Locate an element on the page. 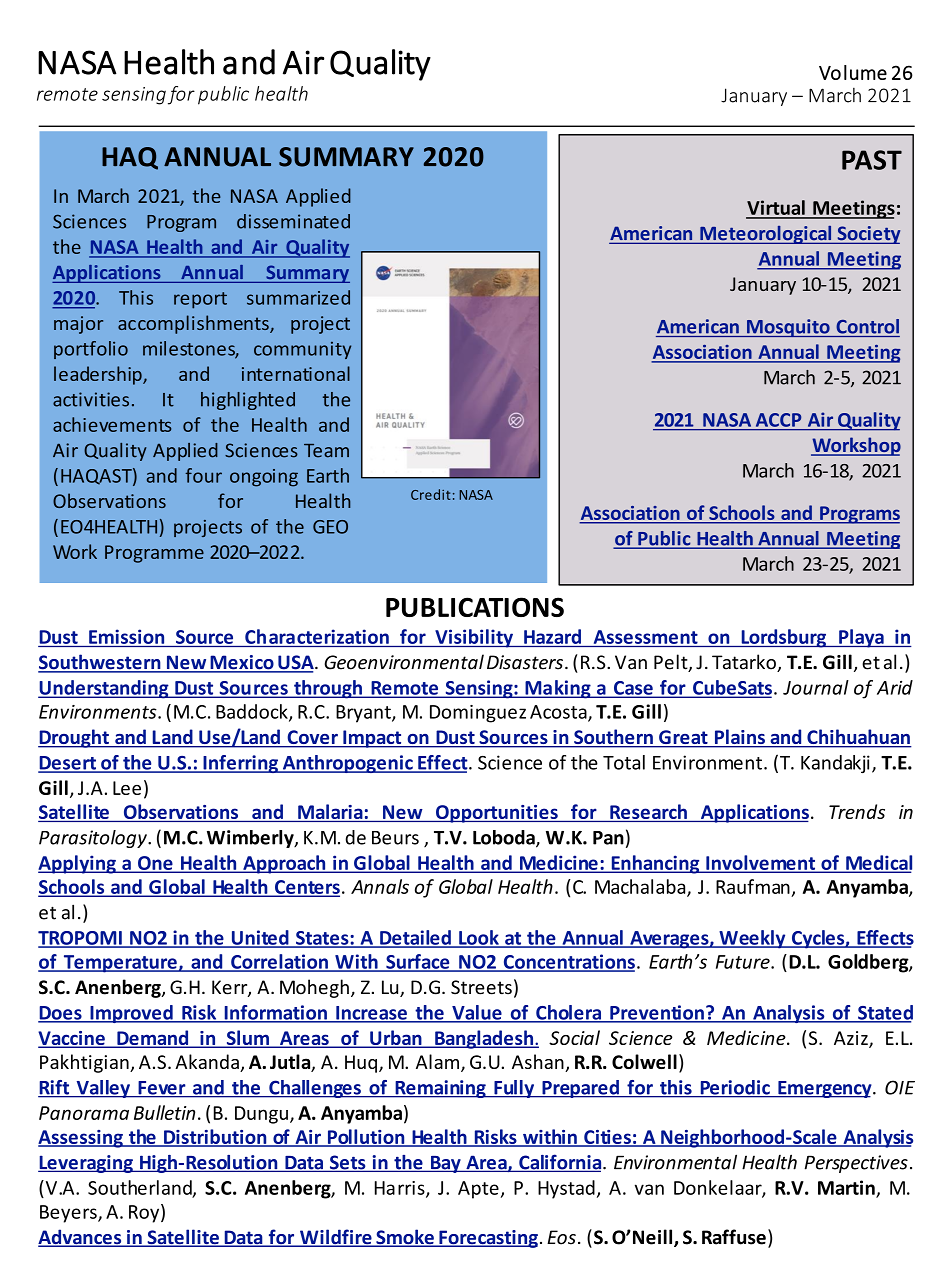 This page has height=1270, width=952. Plains is located at coordinates (739, 738).
